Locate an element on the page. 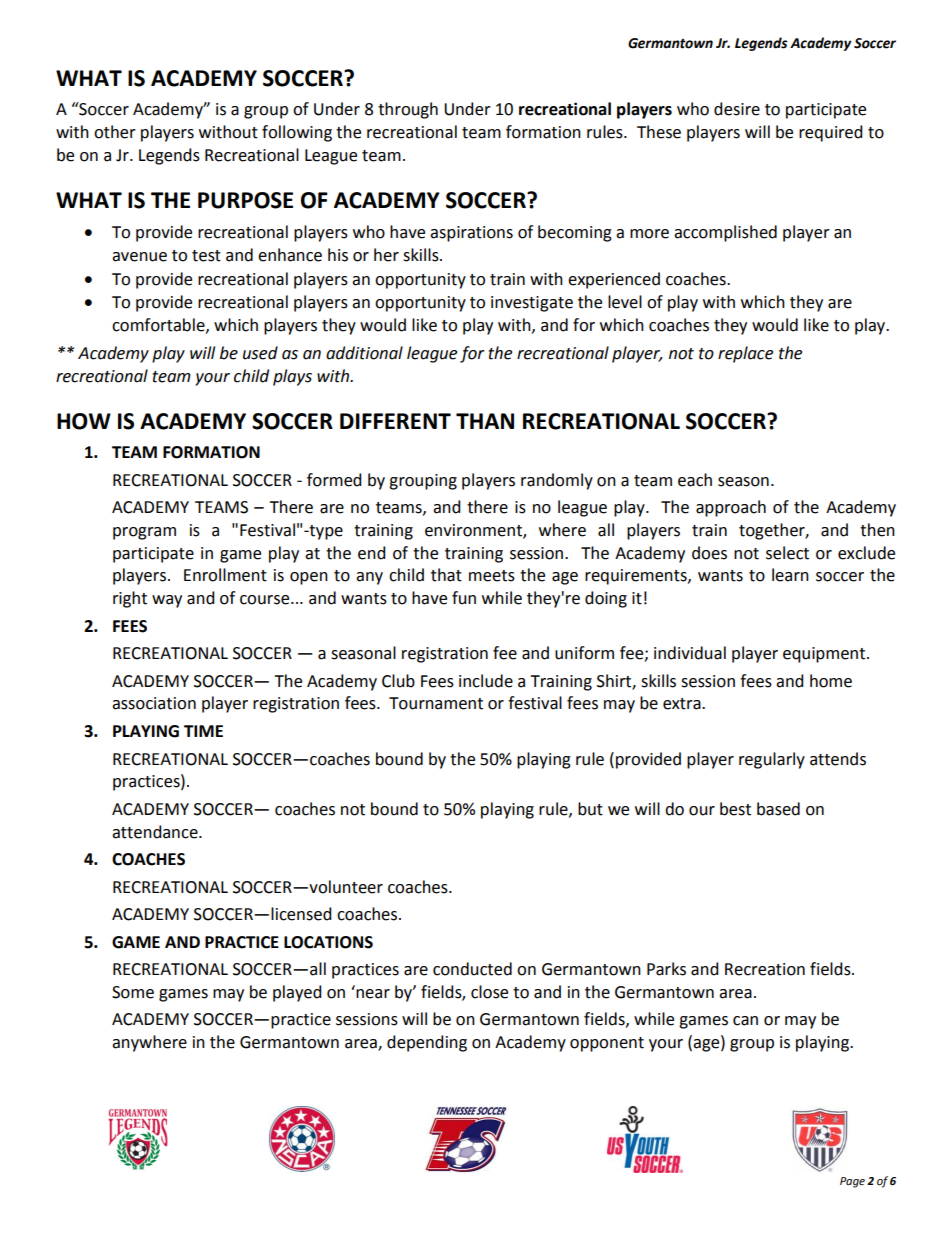 This image has height=1233, width=952. depending is located at coordinates (427, 1043).
